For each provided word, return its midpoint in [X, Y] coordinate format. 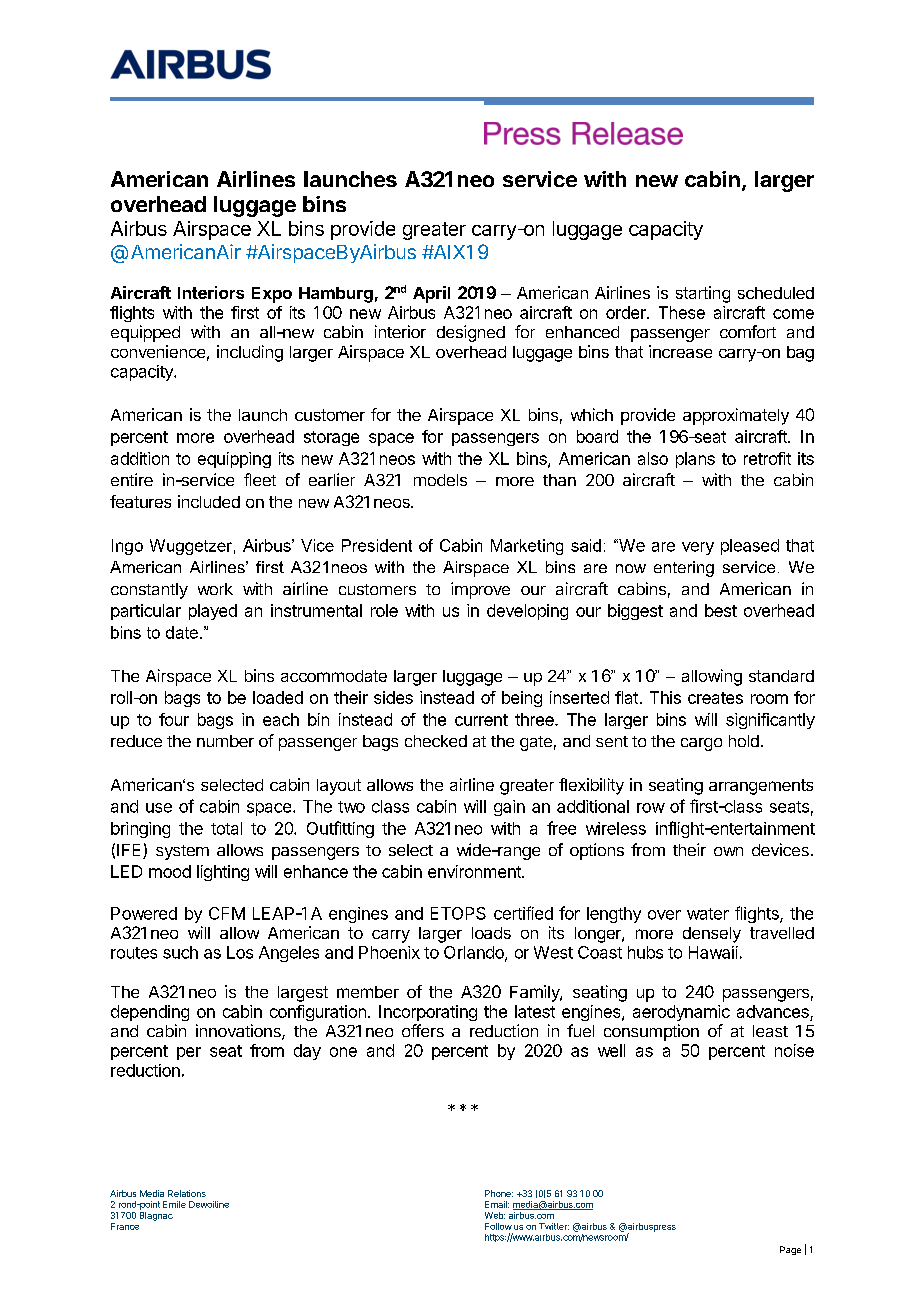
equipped [145, 333]
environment [475, 871]
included [209, 501]
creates [715, 698]
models [440, 480]
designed [471, 333]
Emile [174, 1204]
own [728, 851]
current [481, 720]
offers [423, 1030]
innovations [239, 1032]
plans [695, 460]
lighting [223, 873]
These [682, 312]
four [174, 719]
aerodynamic [681, 1013]
